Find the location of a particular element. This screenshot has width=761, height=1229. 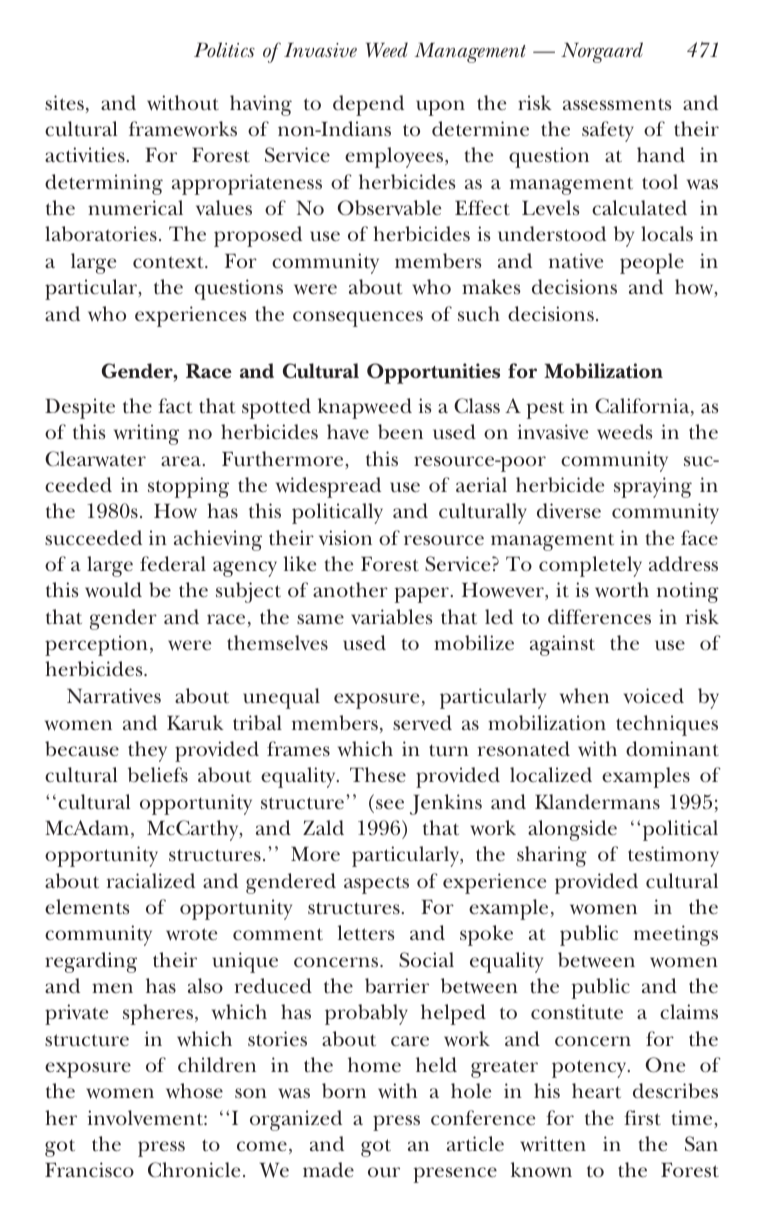

Francisco is located at coordinates (89, 1170).
